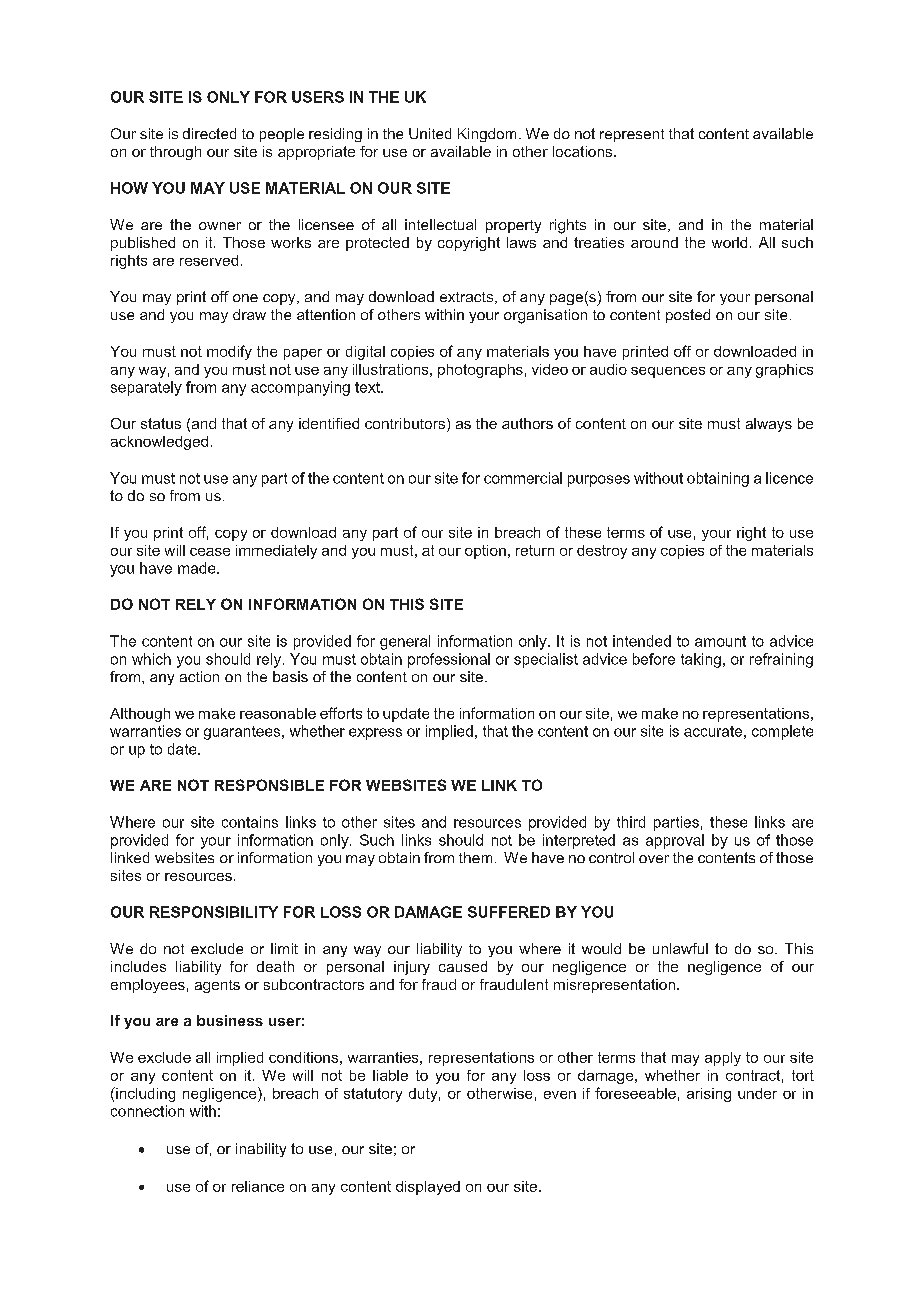  What do you see at coordinates (199, 676) in the page?
I see `action` at bounding box center [199, 676].
